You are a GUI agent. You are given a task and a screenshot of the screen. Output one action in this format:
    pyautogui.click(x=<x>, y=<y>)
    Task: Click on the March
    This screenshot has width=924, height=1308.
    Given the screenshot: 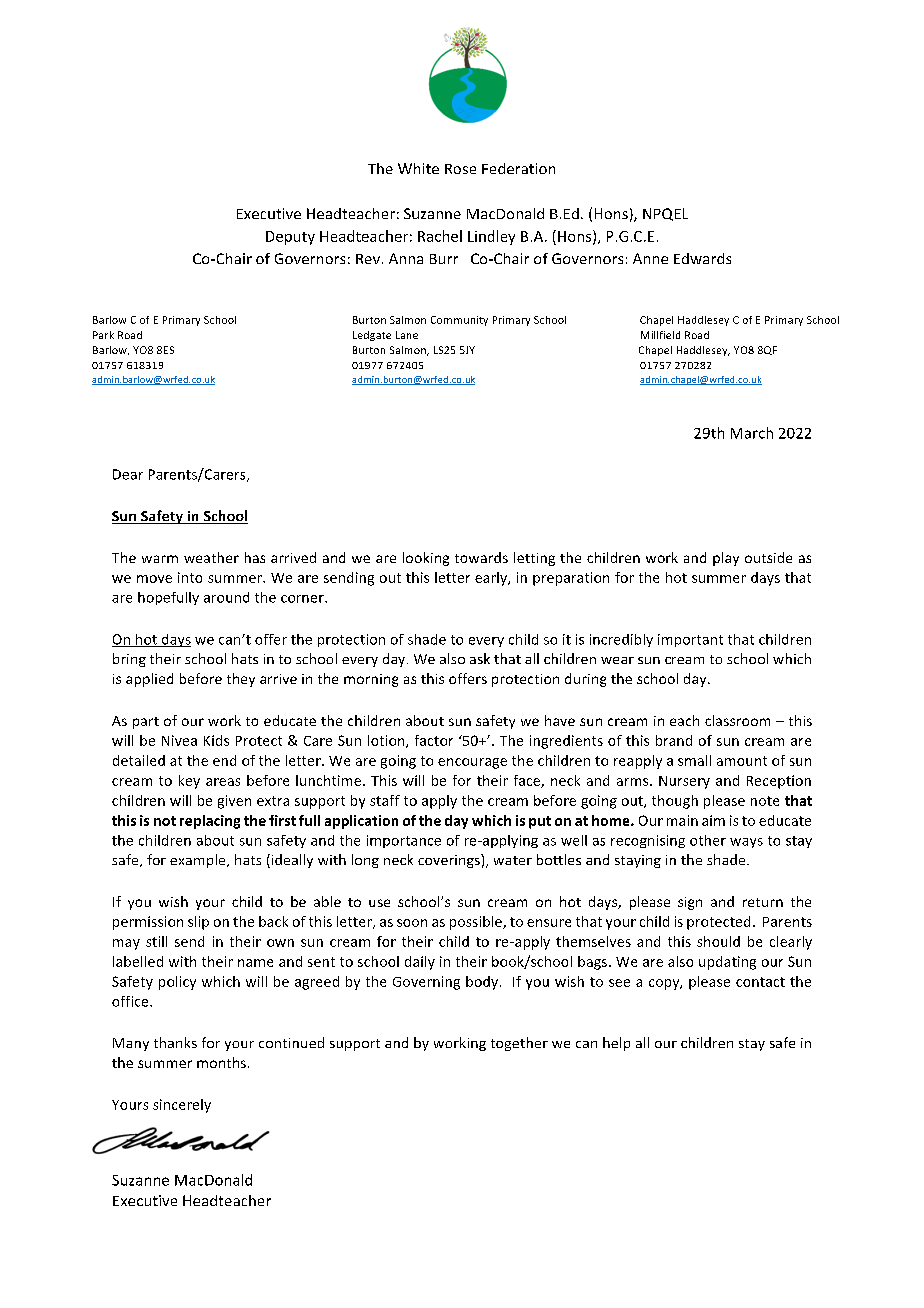 What is the action you would take?
    pyautogui.click(x=752, y=433)
